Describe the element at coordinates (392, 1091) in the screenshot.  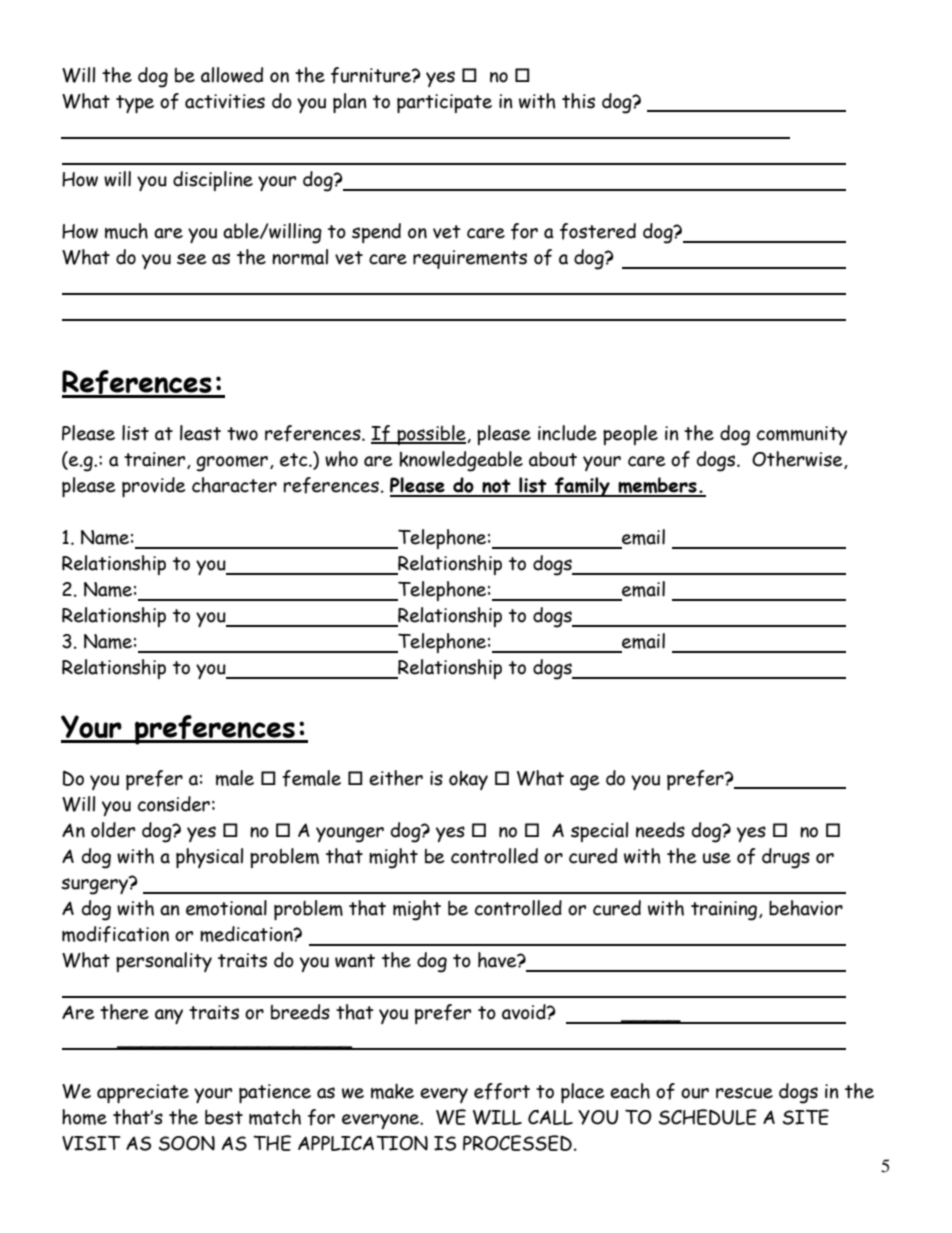
I see `make` at that location.
